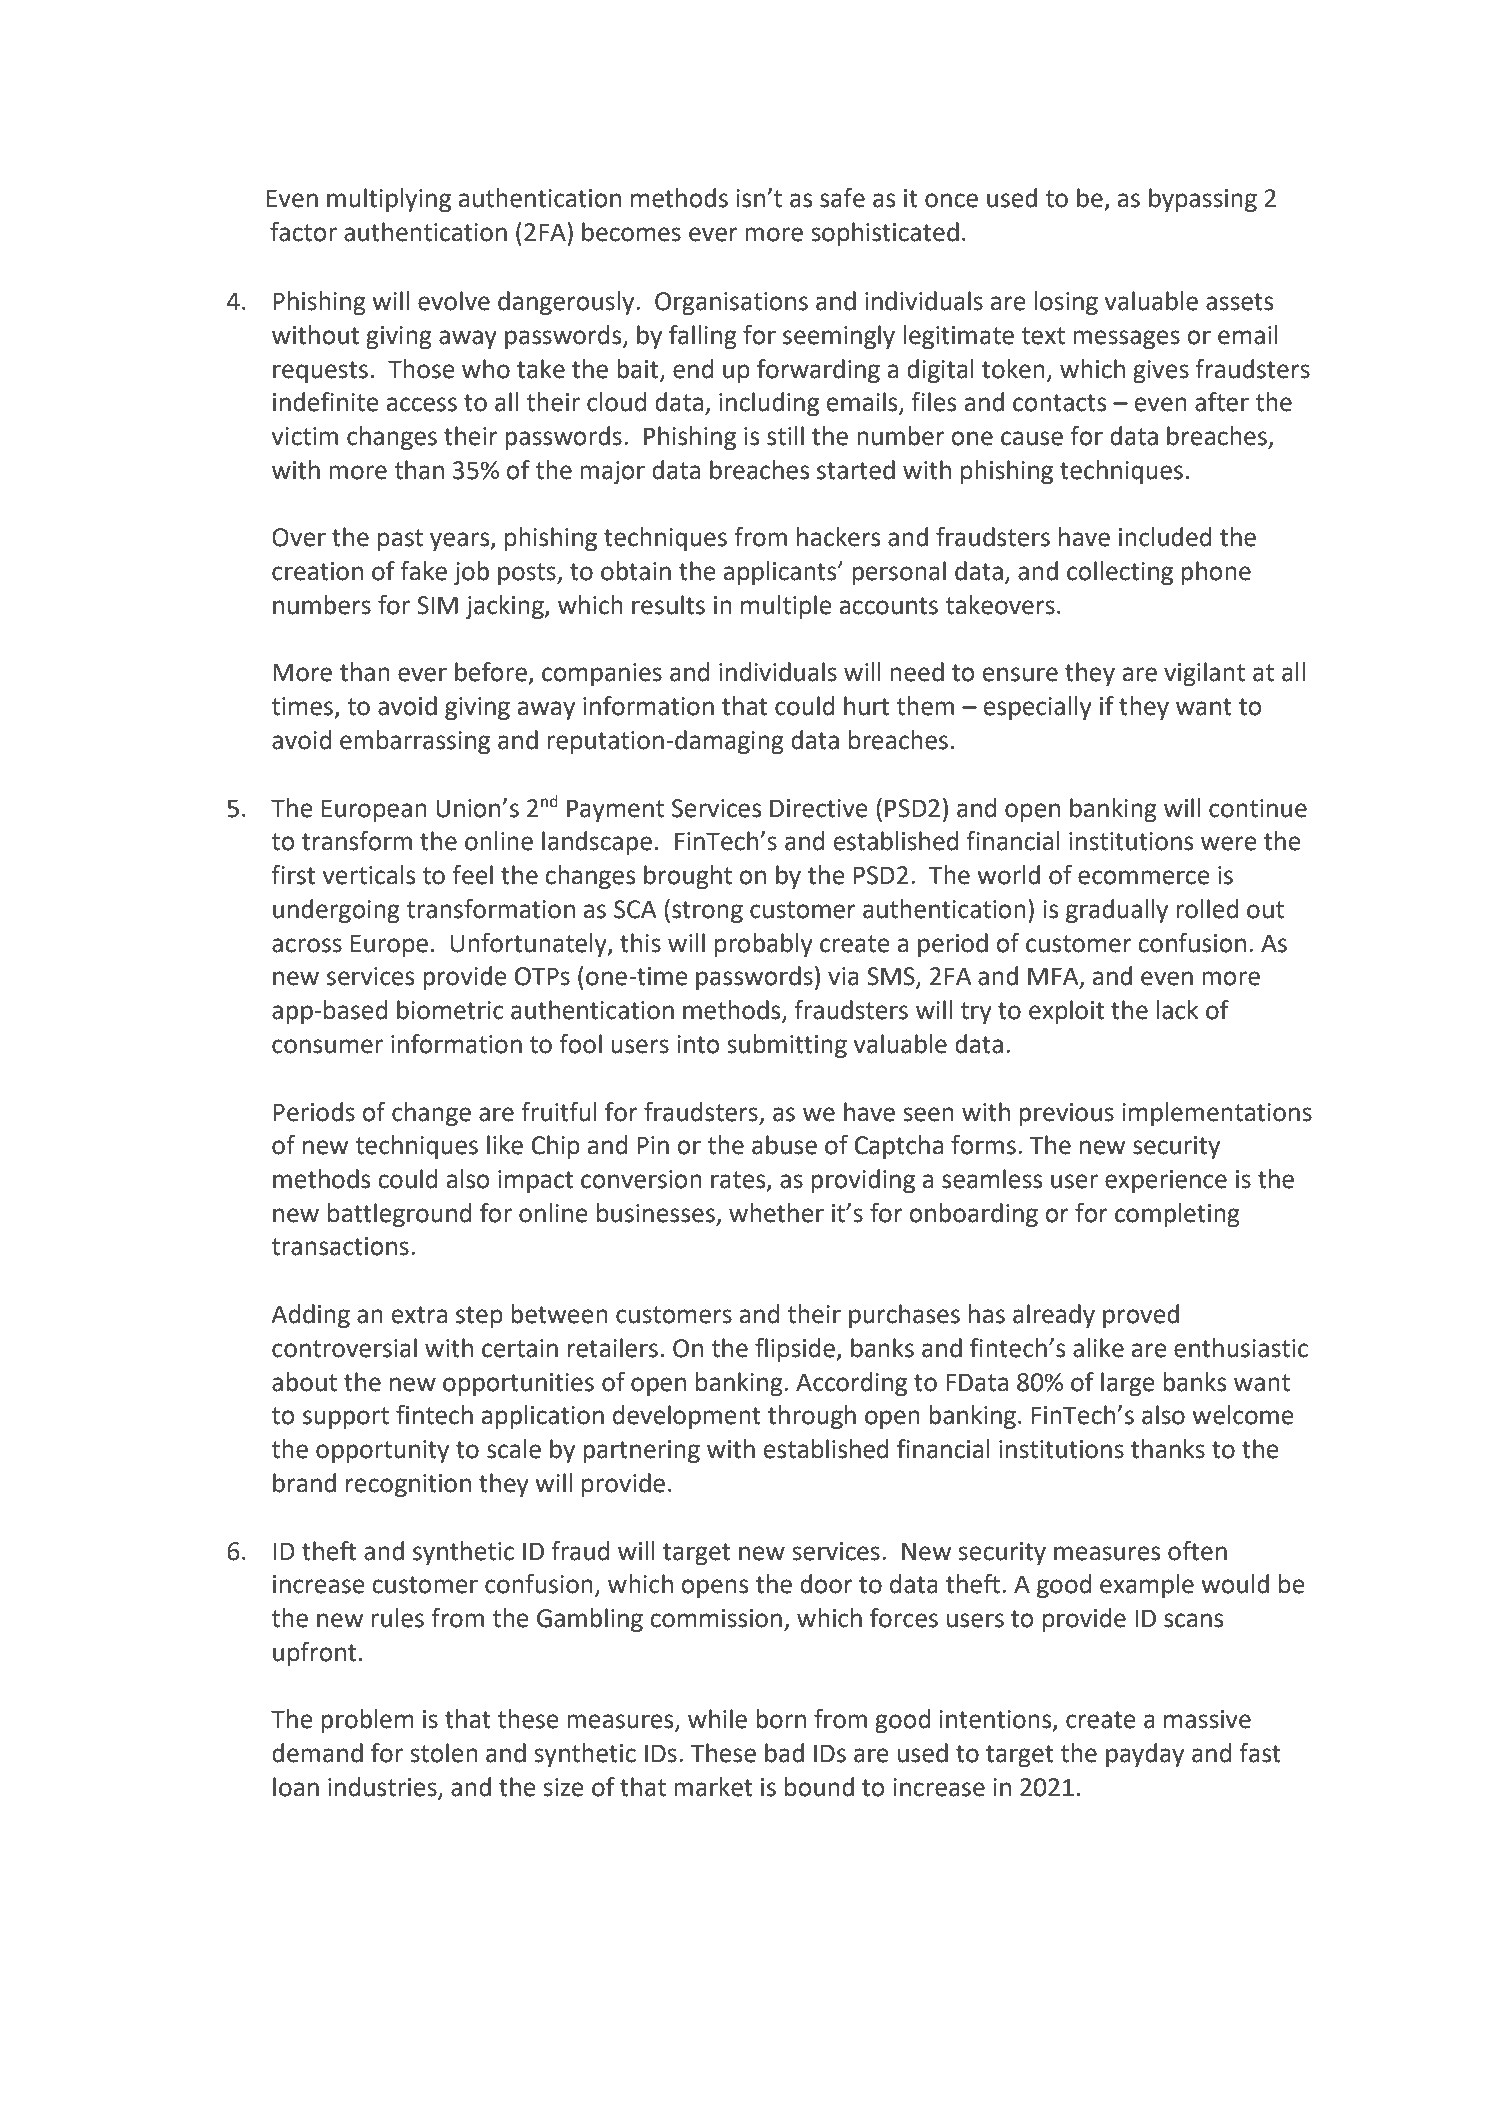  What do you see at coordinates (444, 1753) in the image?
I see `stolen` at bounding box center [444, 1753].
